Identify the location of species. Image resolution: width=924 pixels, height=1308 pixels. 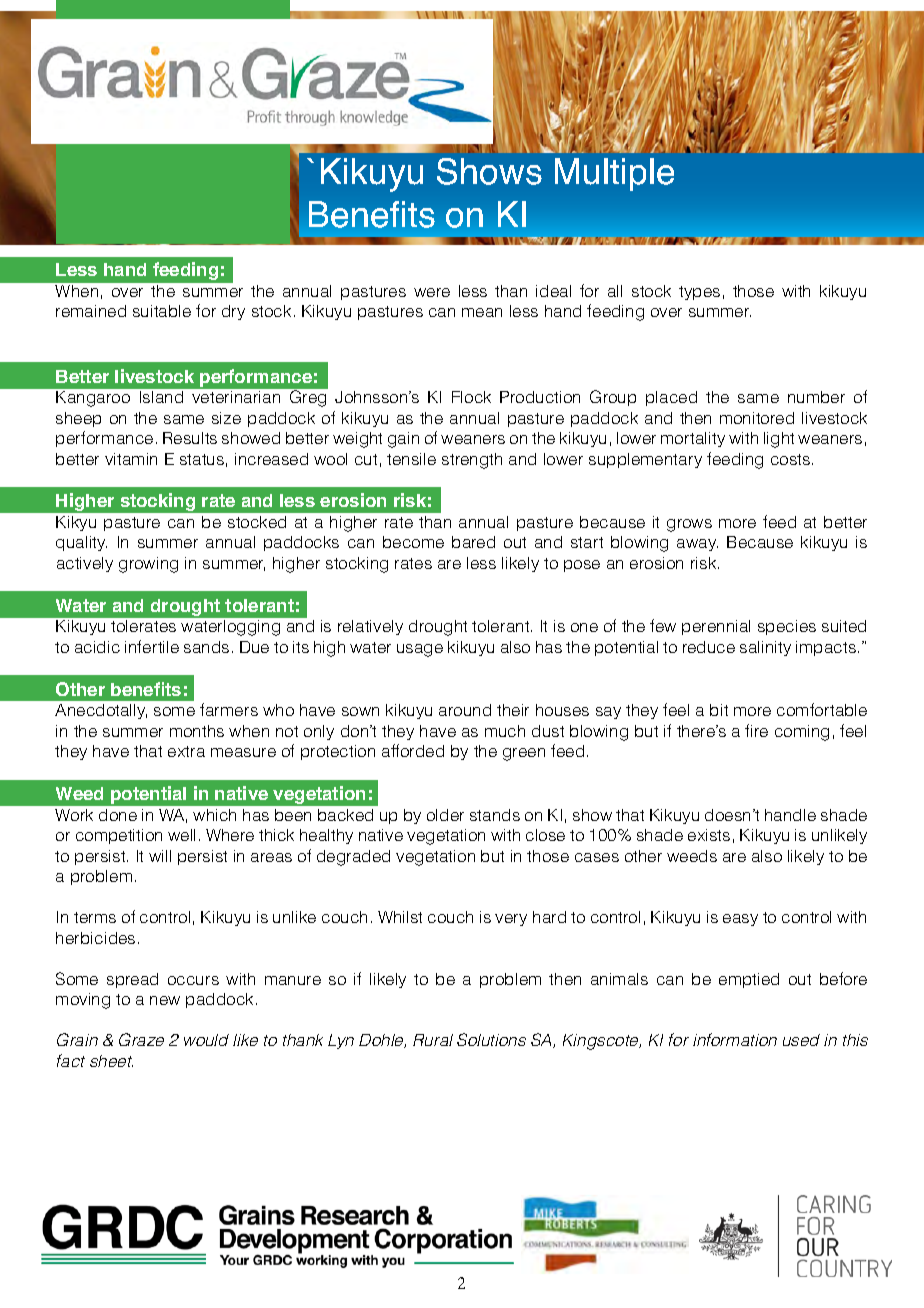
(787, 627).
